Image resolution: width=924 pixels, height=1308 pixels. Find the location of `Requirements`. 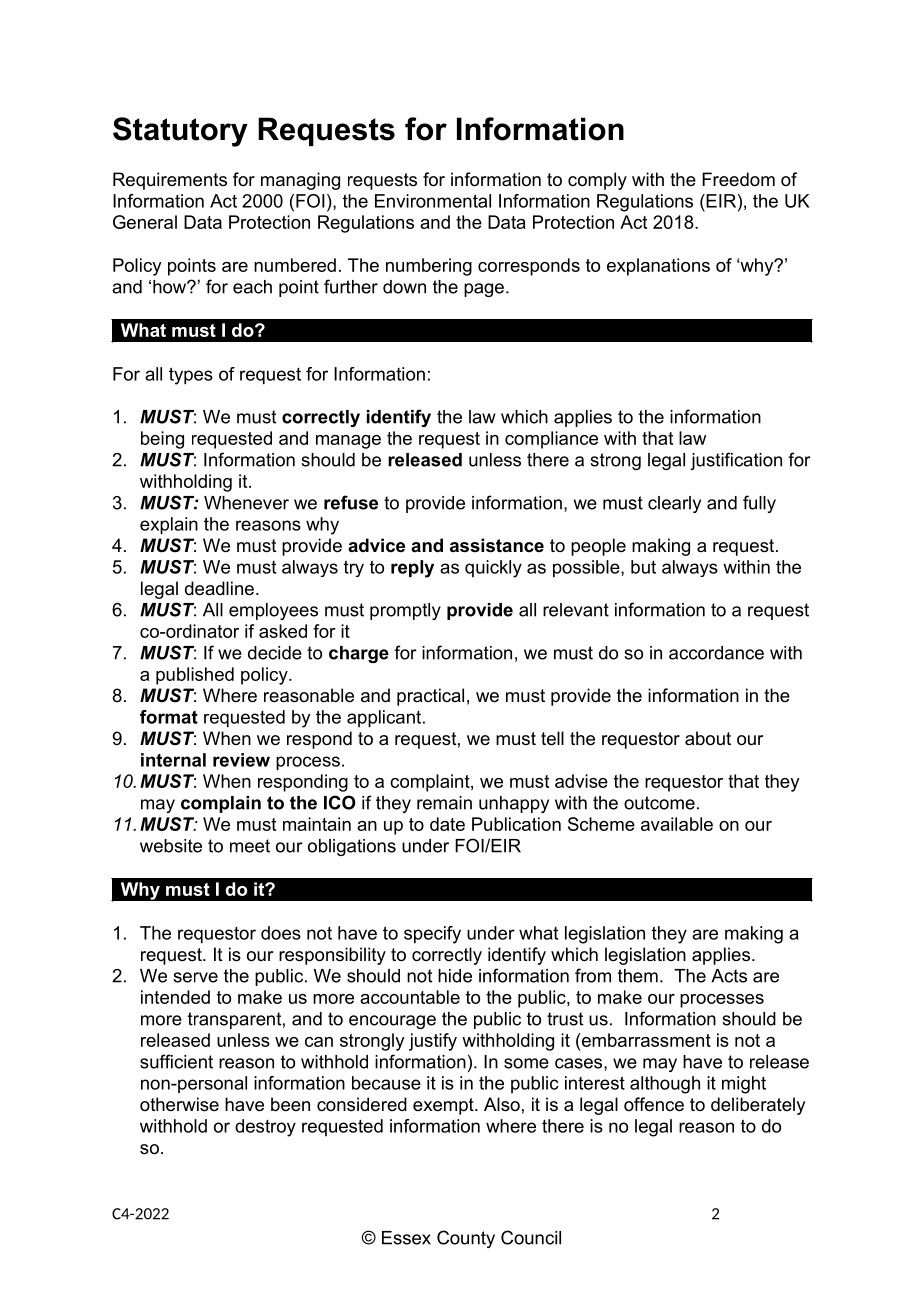

Requirements is located at coordinates (170, 181).
